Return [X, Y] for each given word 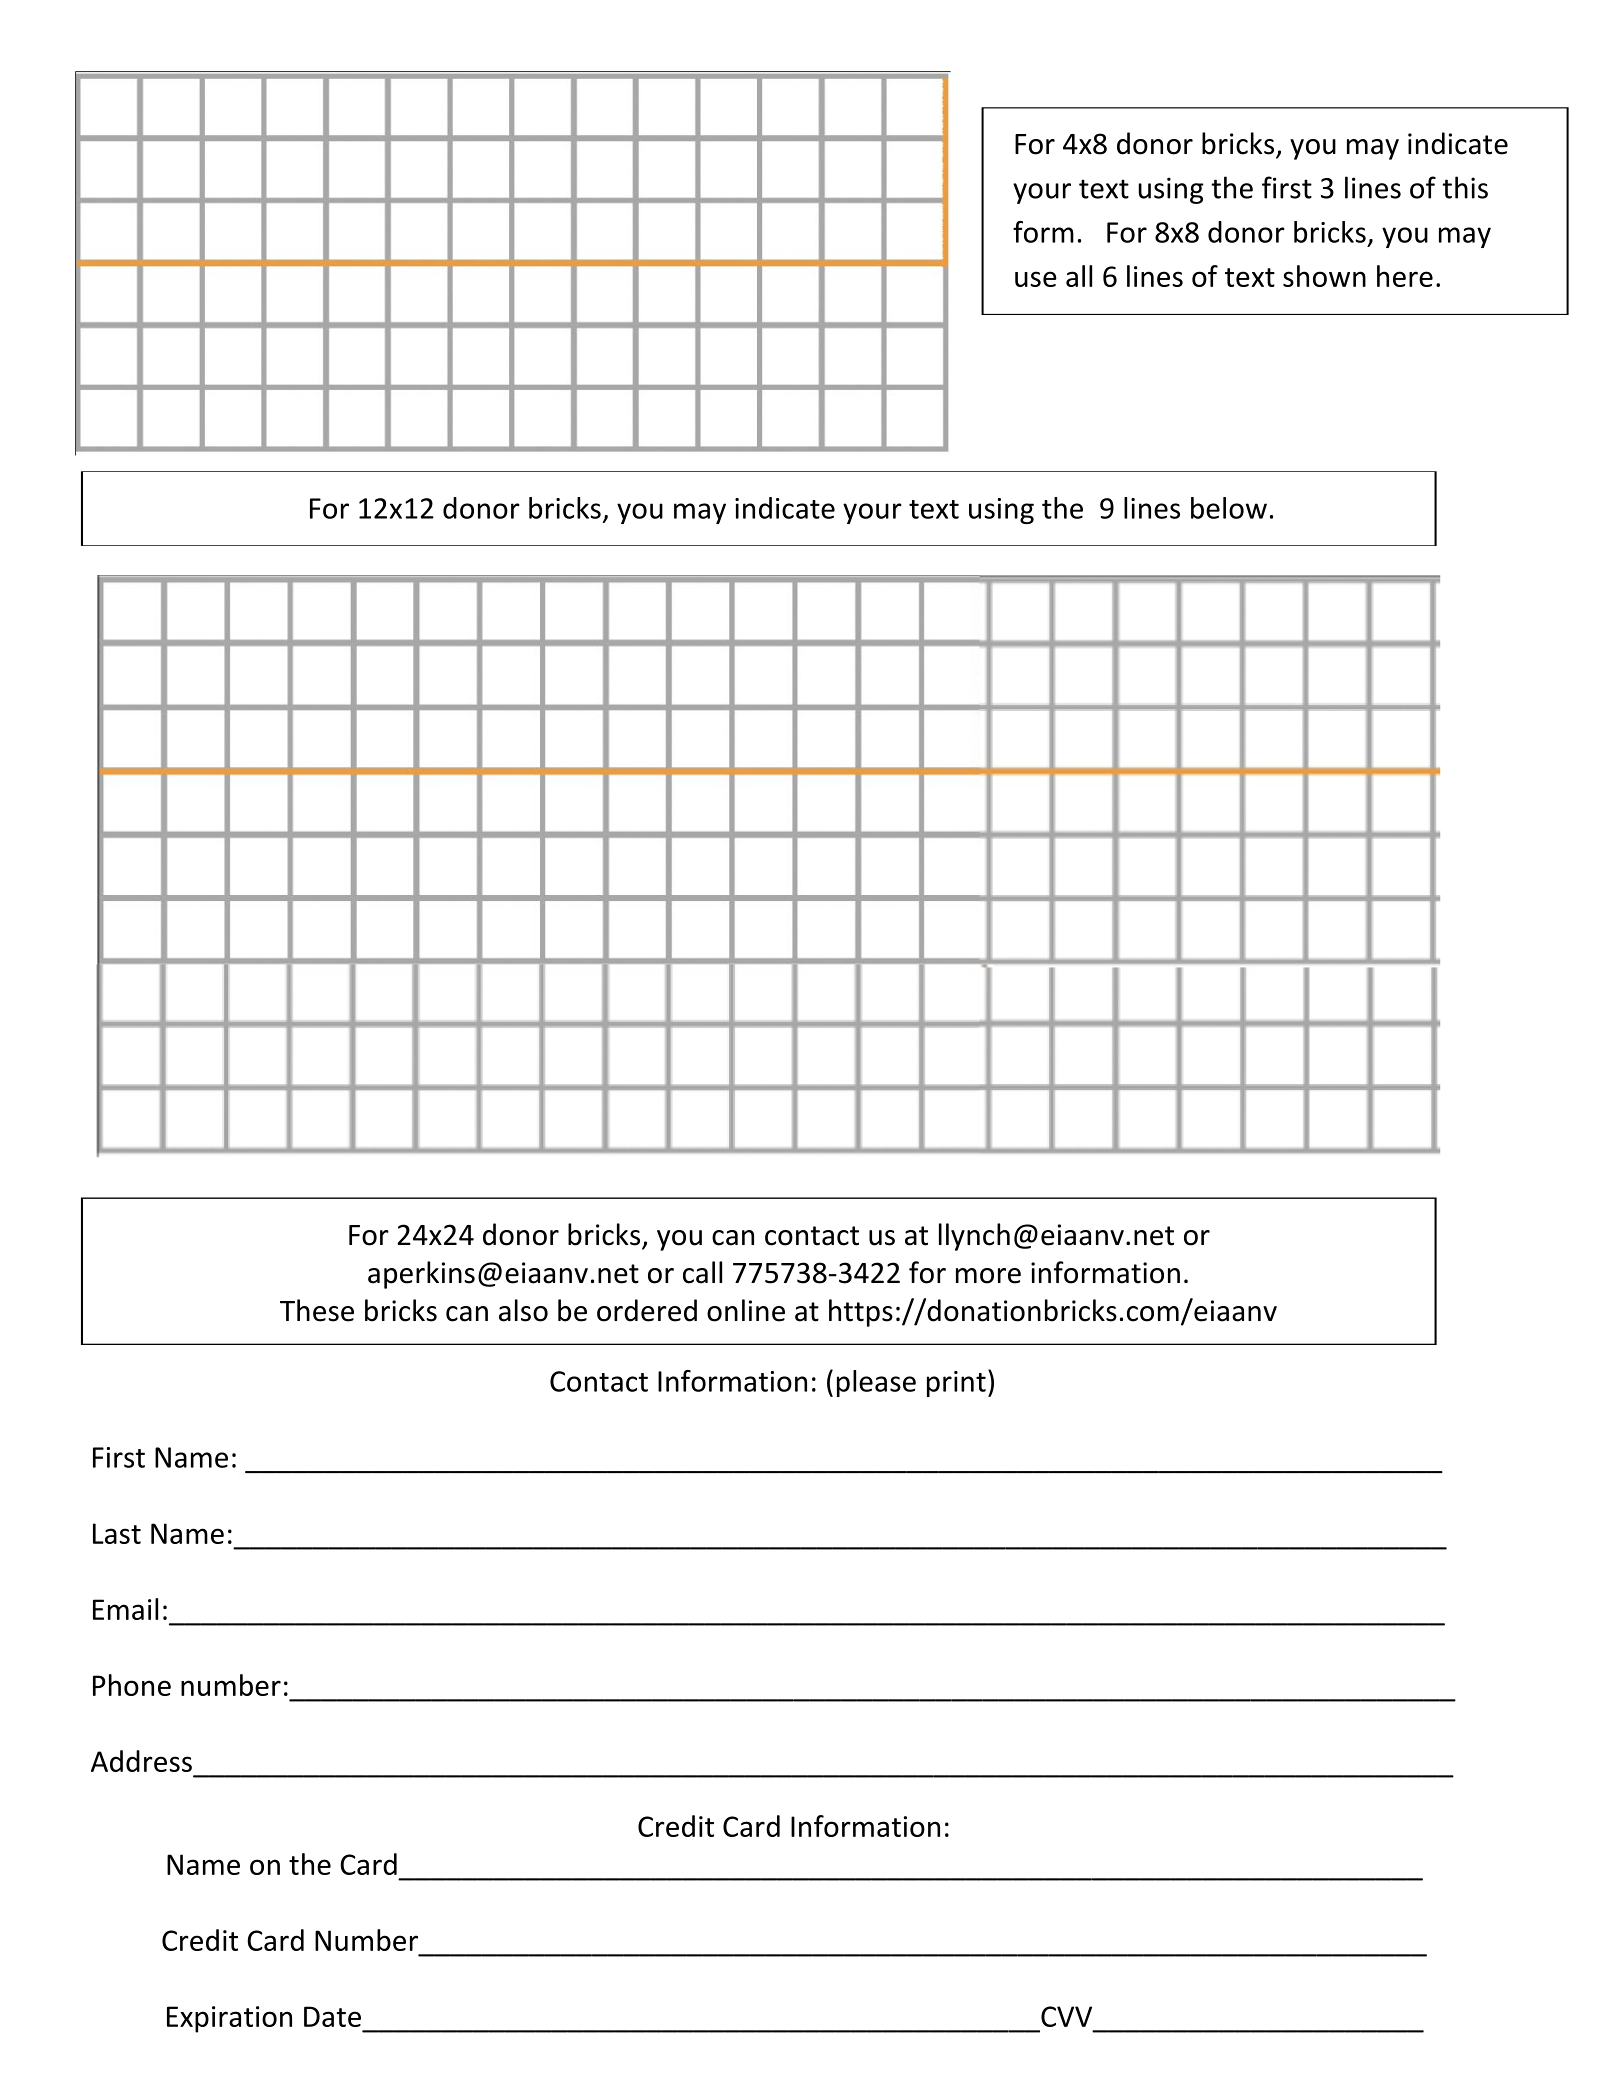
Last [117, 1533]
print [956, 1384]
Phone [132, 1685]
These [317, 1310]
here [1405, 276]
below [1229, 508]
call [702, 1272]
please [876, 1383]
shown [1324, 276]
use [1036, 279]
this [1465, 187]
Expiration [229, 2019]
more [988, 1276]
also [523, 1310]
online [746, 1310]
